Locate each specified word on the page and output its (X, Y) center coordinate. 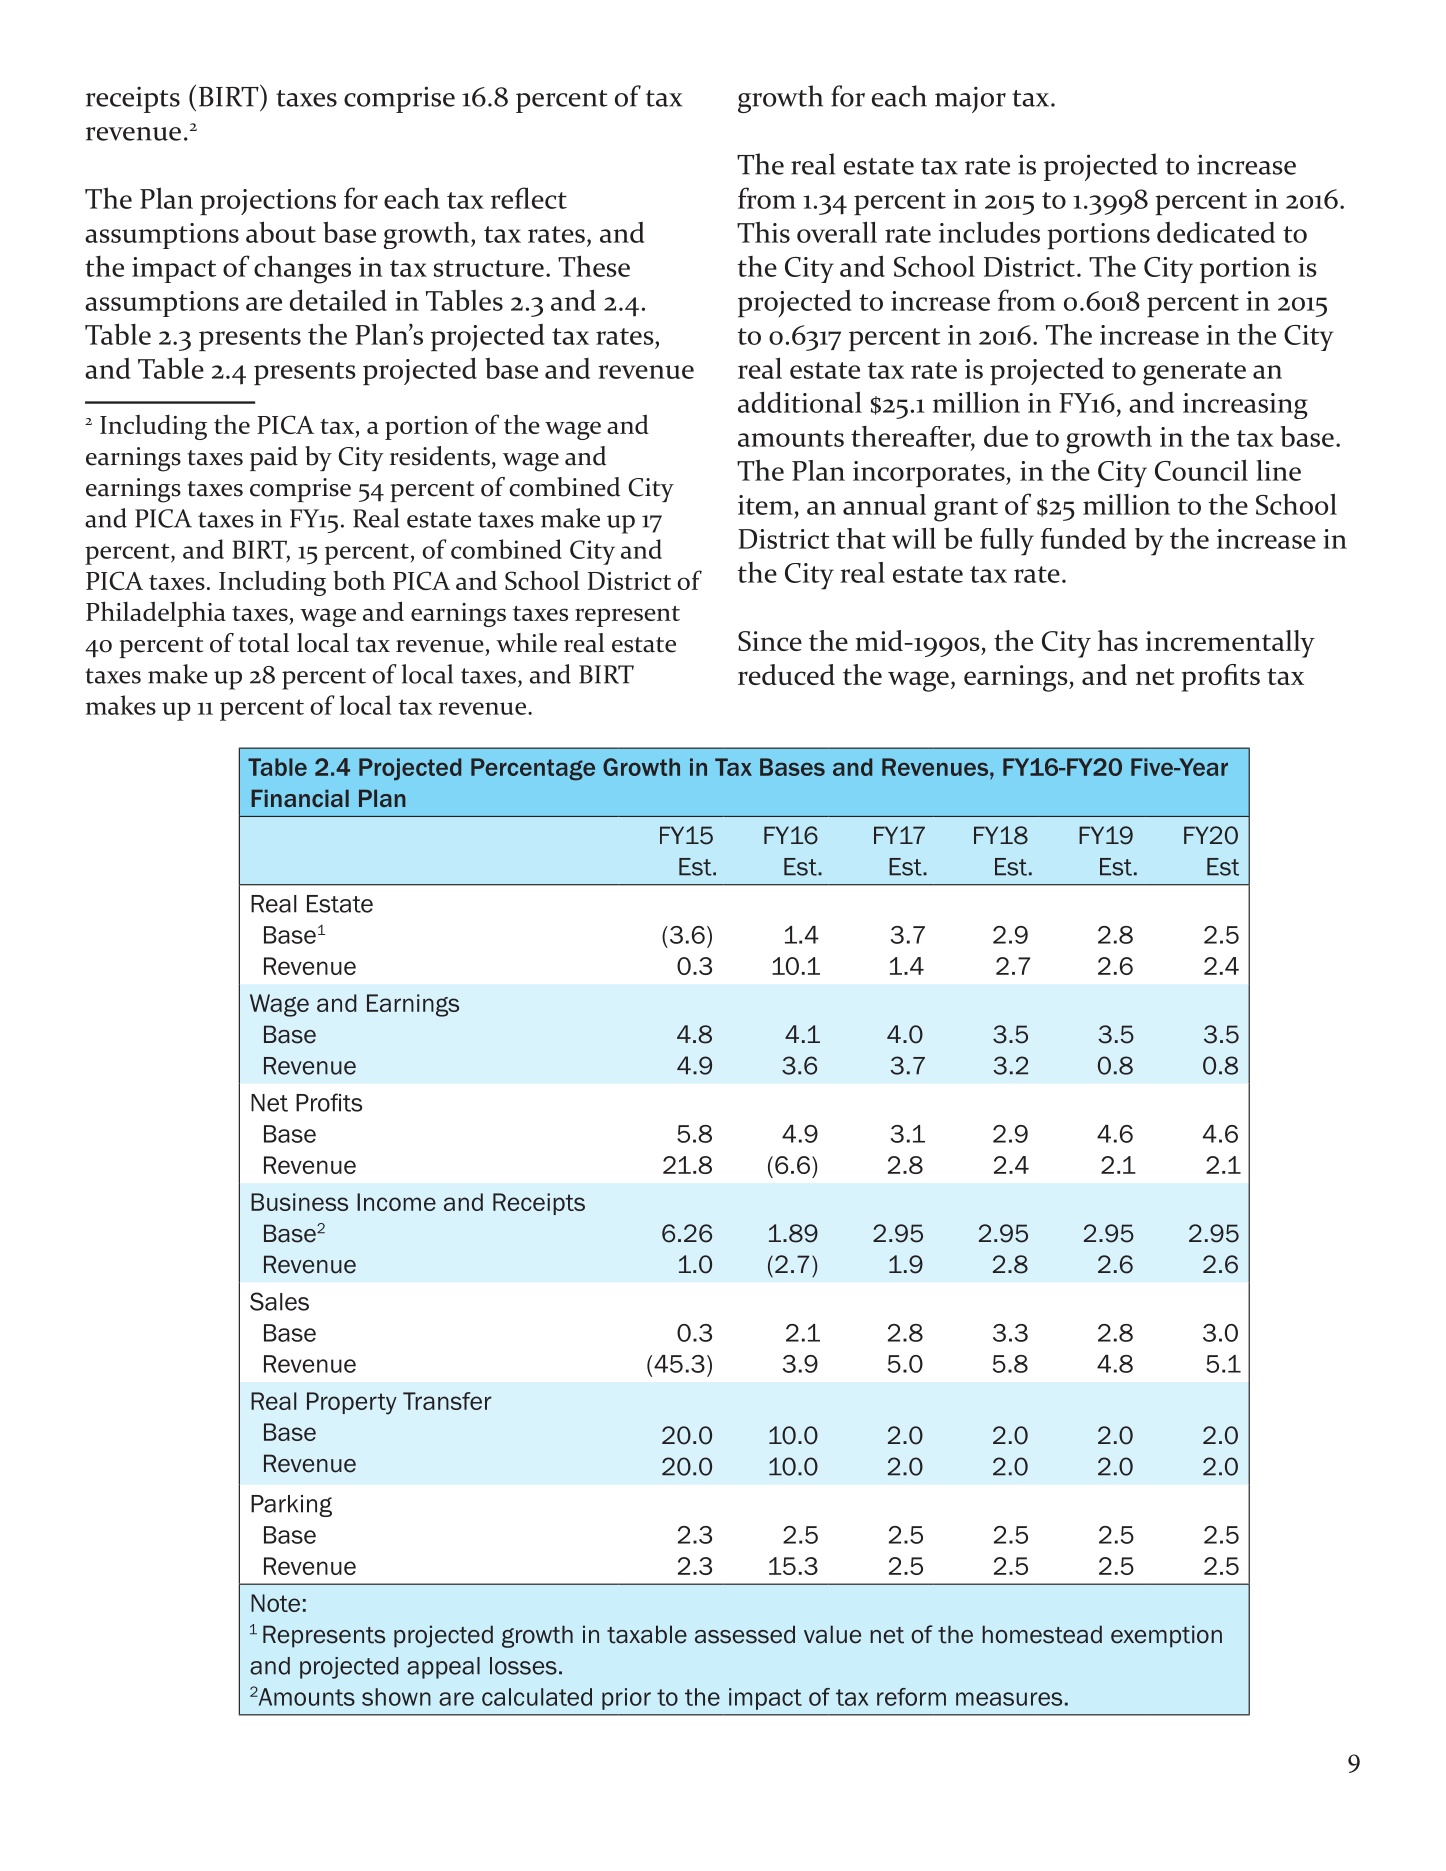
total (263, 643)
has (1118, 640)
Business (299, 1202)
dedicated (1216, 232)
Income (396, 1202)
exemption (1166, 1636)
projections (268, 202)
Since (770, 641)
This (763, 232)
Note (275, 1603)
